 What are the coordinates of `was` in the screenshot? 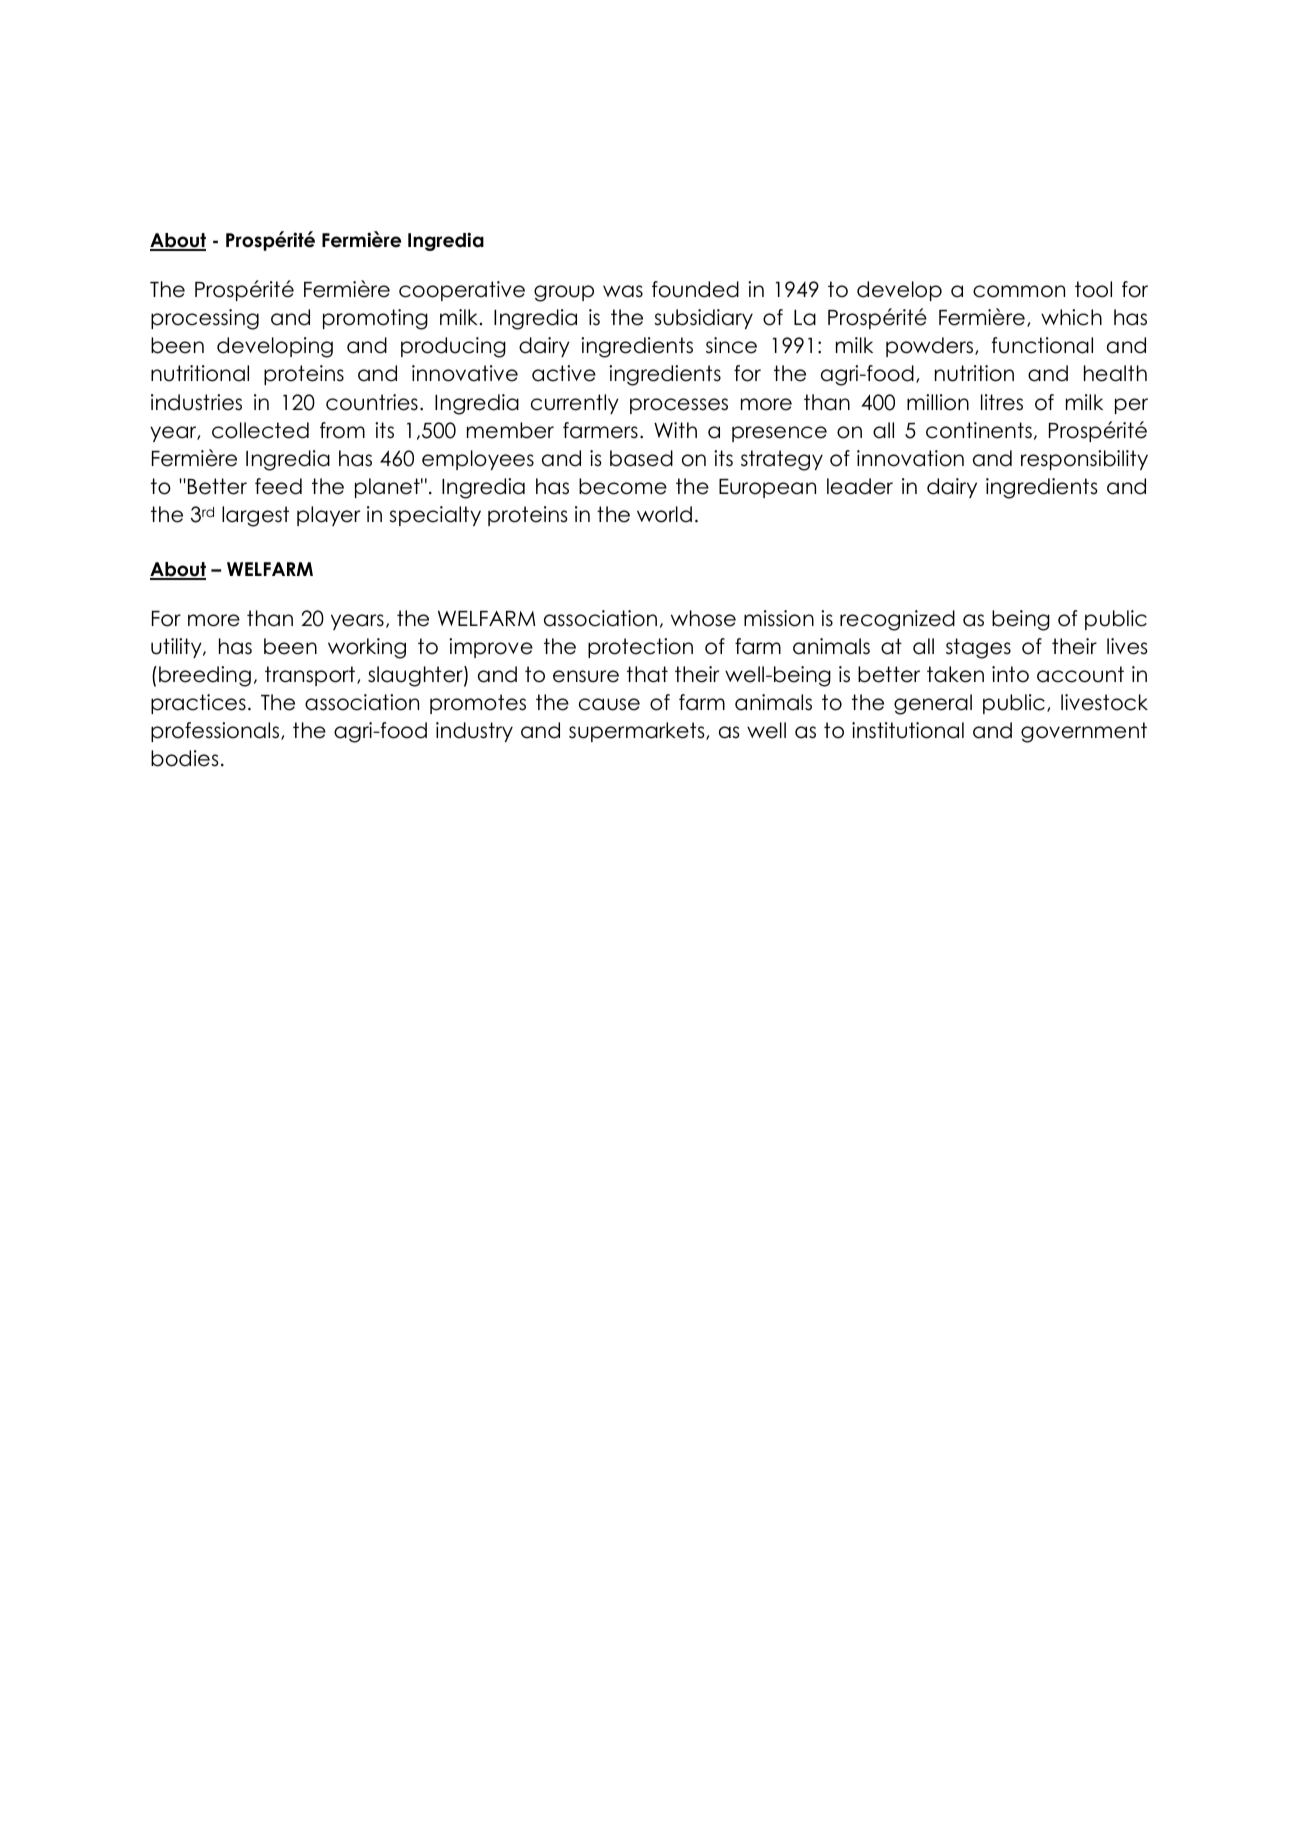 It's located at (623, 291).
